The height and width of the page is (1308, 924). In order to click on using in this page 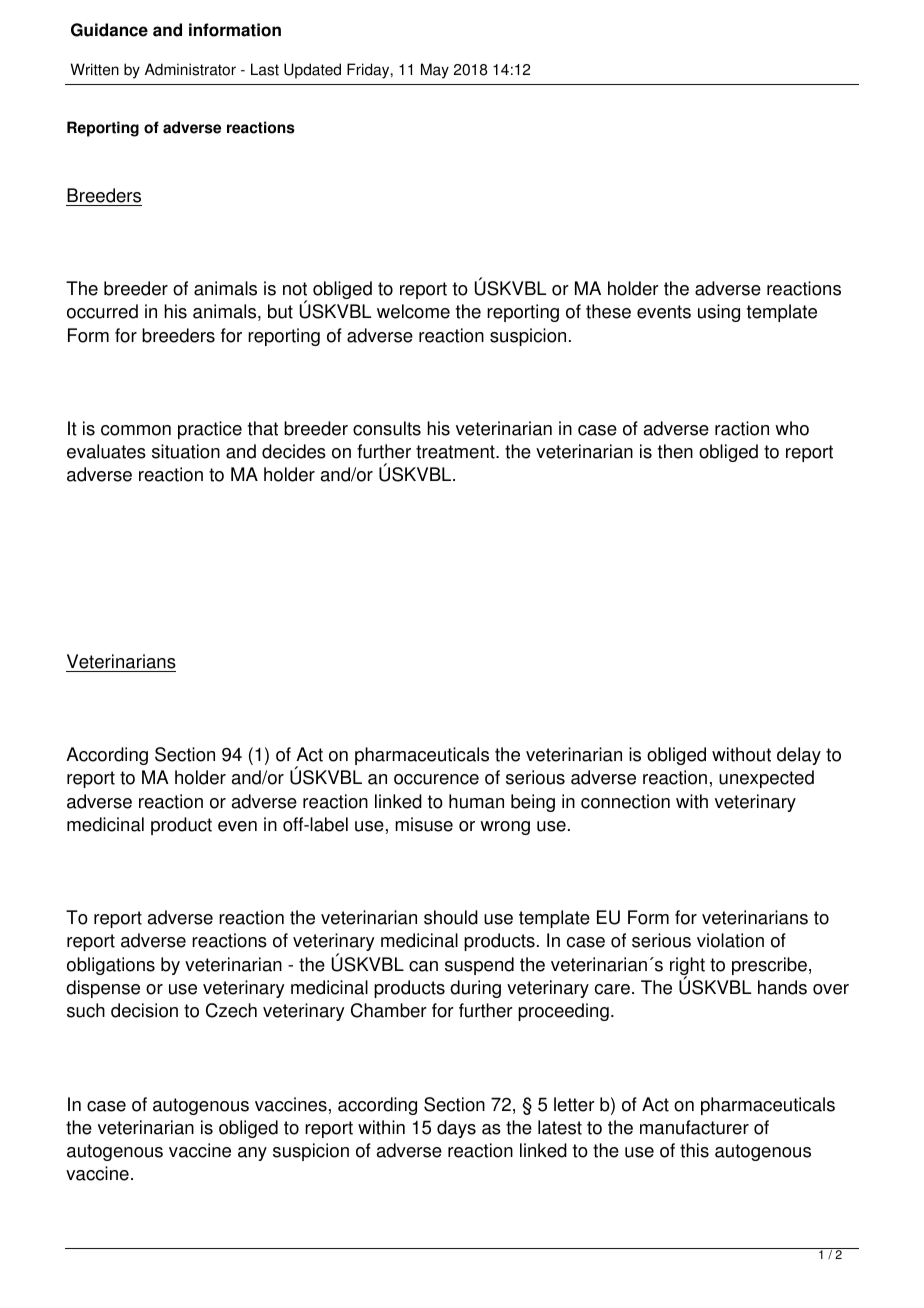, I will do `click(719, 313)`.
